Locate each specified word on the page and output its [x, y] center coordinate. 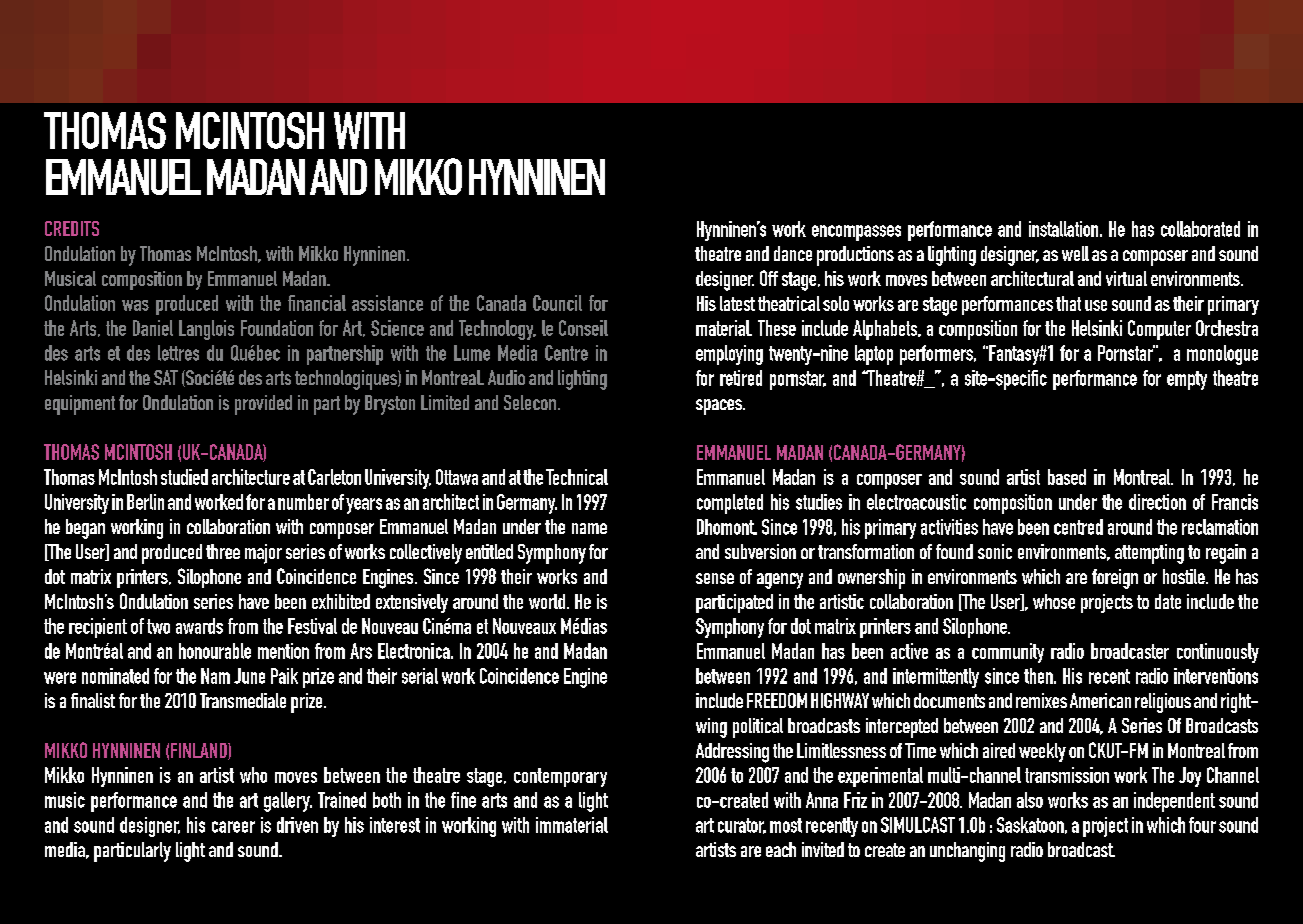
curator [742, 826]
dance [793, 253]
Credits [72, 228]
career [233, 827]
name [589, 528]
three [223, 551]
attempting [1149, 554]
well [1075, 253]
